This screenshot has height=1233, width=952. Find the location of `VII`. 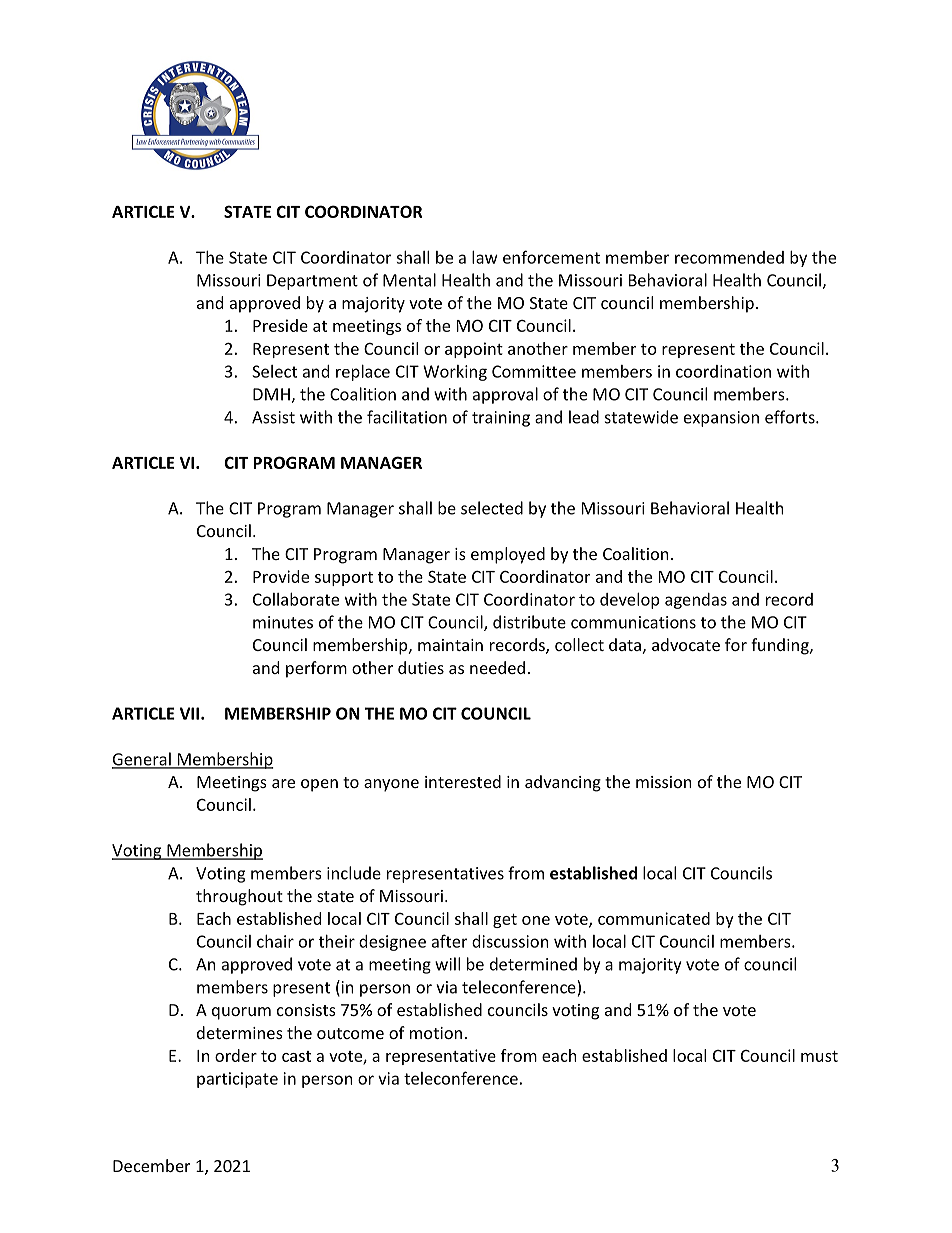

VII is located at coordinates (189, 713).
